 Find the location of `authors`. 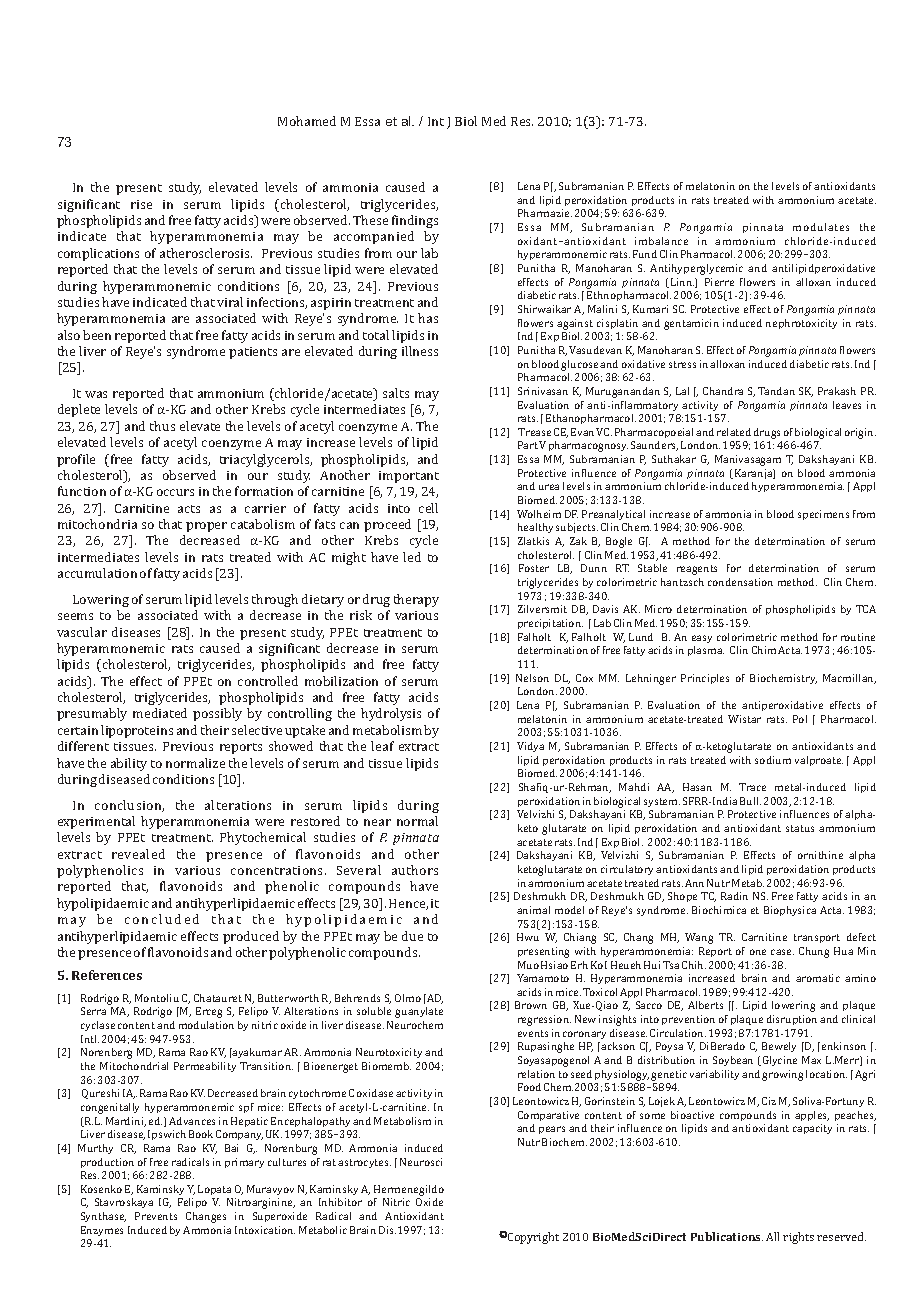

authors is located at coordinates (415, 870).
